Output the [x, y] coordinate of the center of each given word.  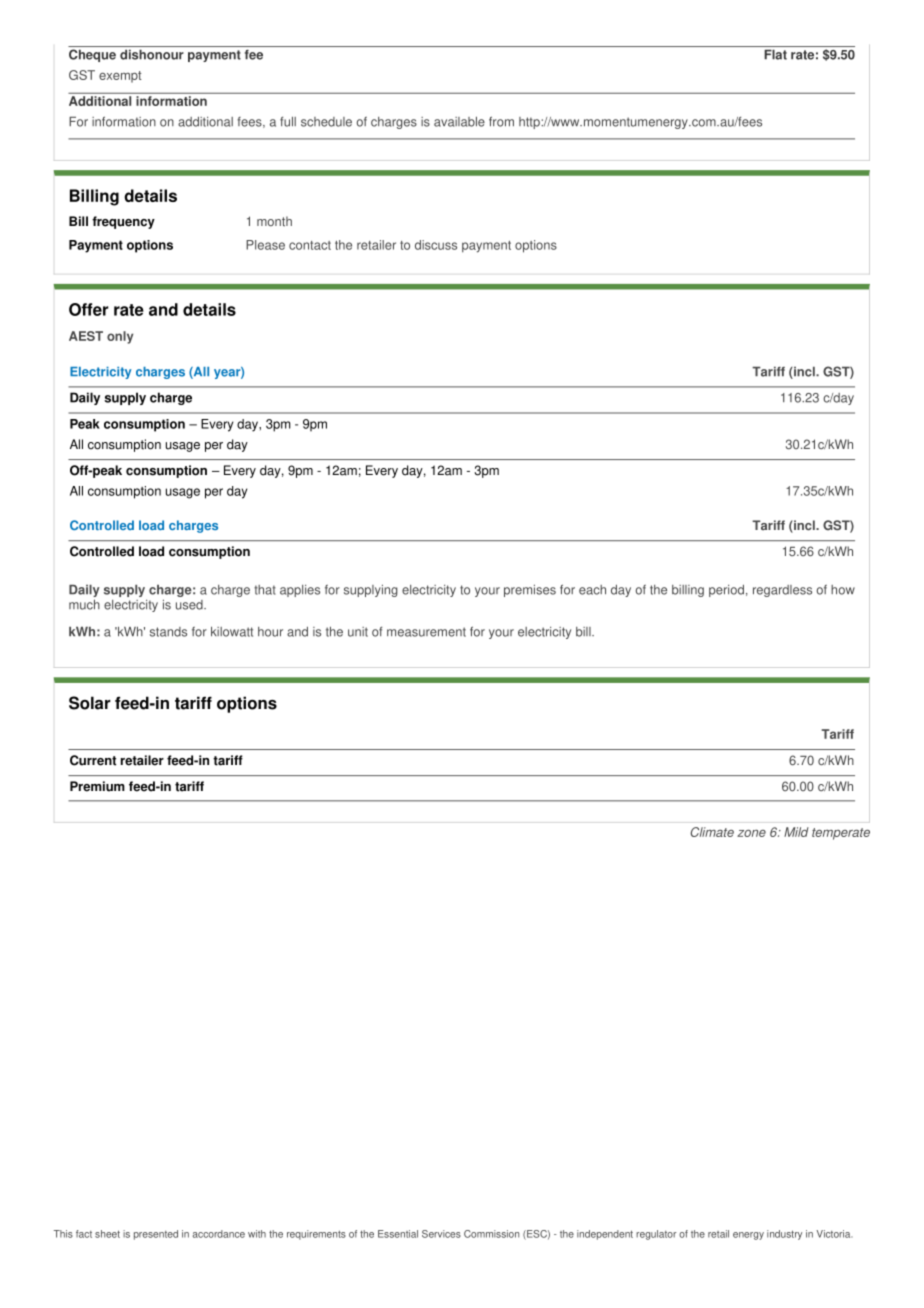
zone [751, 833]
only [120, 337]
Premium [97, 786]
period [726, 591]
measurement [426, 632]
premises [530, 591]
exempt [120, 77]
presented [156, 1235]
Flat [775, 54]
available [459, 122]
